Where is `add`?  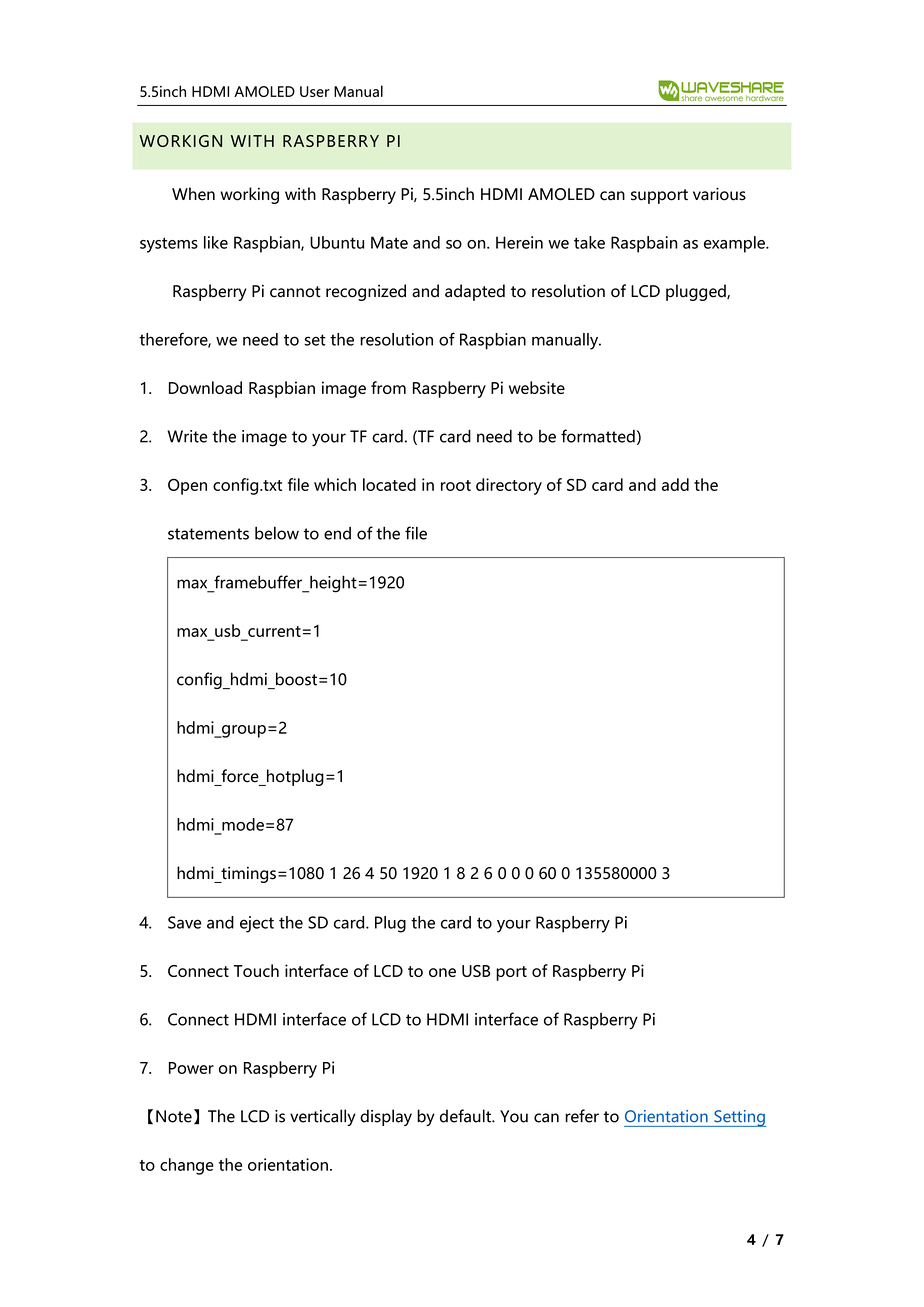
add is located at coordinates (675, 484).
